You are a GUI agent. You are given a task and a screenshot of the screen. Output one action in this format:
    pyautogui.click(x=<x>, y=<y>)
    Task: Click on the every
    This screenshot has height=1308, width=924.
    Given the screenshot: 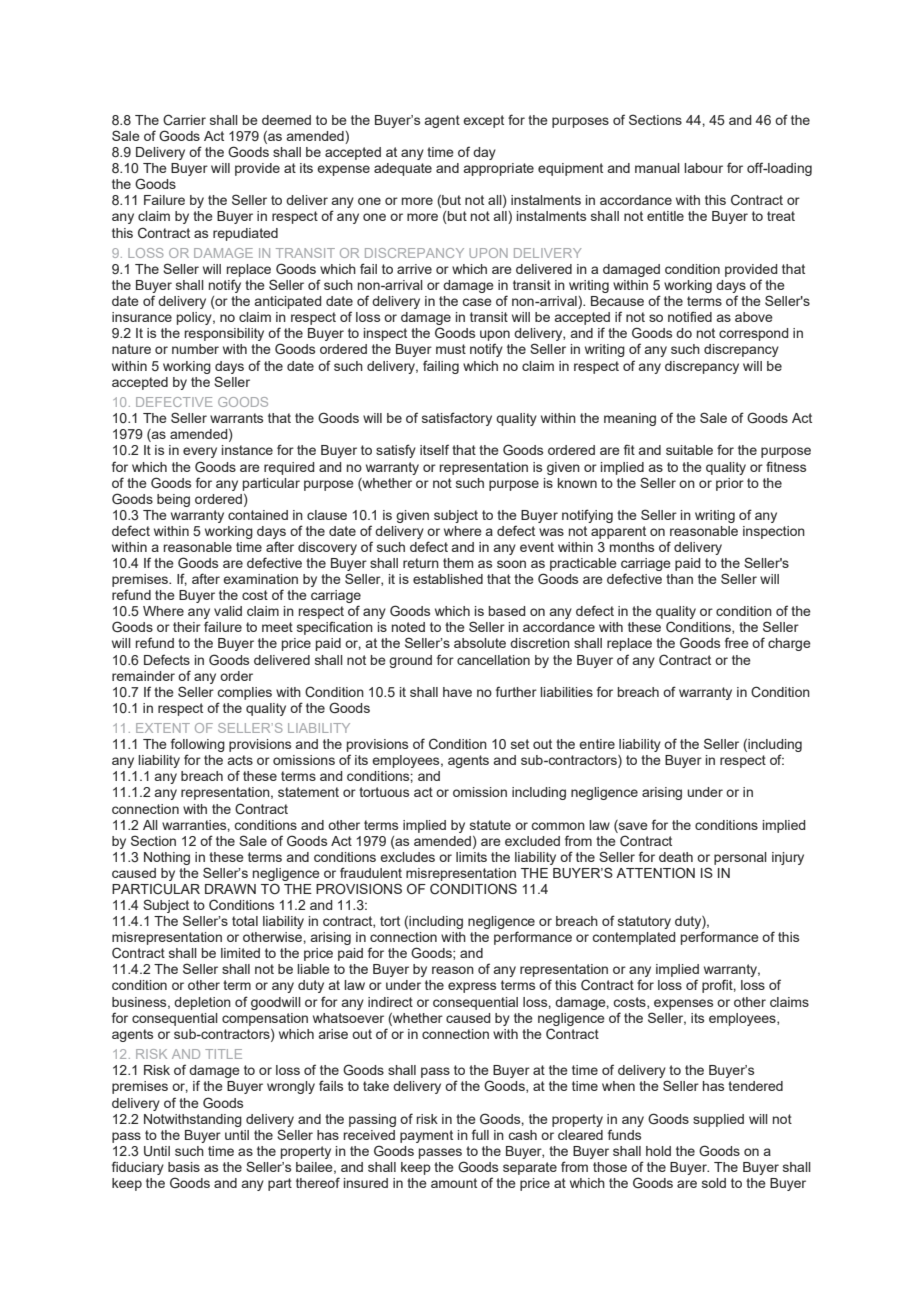 What is the action you would take?
    pyautogui.click(x=200, y=452)
